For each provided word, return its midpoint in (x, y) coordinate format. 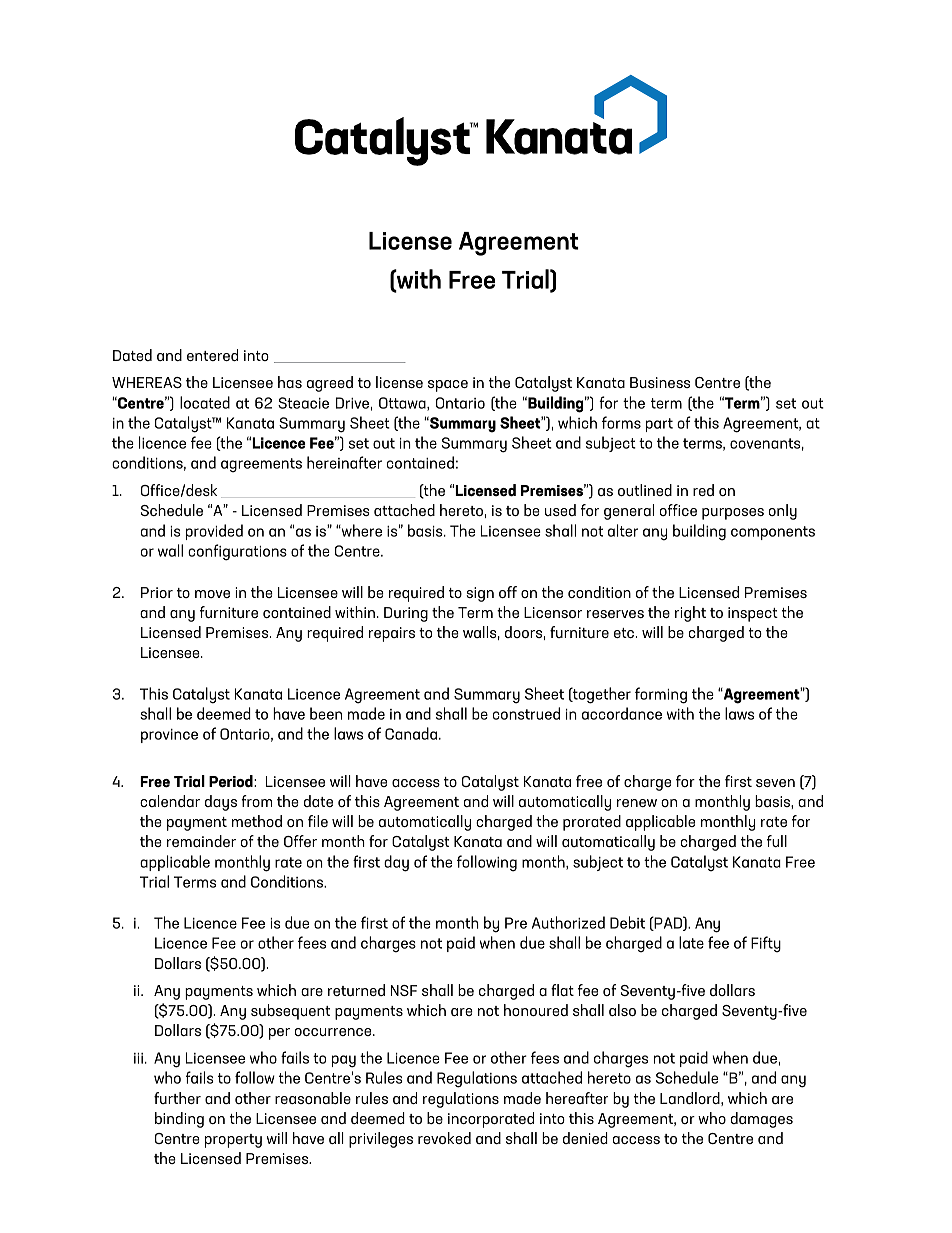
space (448, 386)
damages (762, 1120)
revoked (444, 1138)
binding (179, 1120)
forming (661, 695)
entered (212, 355)
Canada (411, 733)
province (169, 736)
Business (660, 382)
